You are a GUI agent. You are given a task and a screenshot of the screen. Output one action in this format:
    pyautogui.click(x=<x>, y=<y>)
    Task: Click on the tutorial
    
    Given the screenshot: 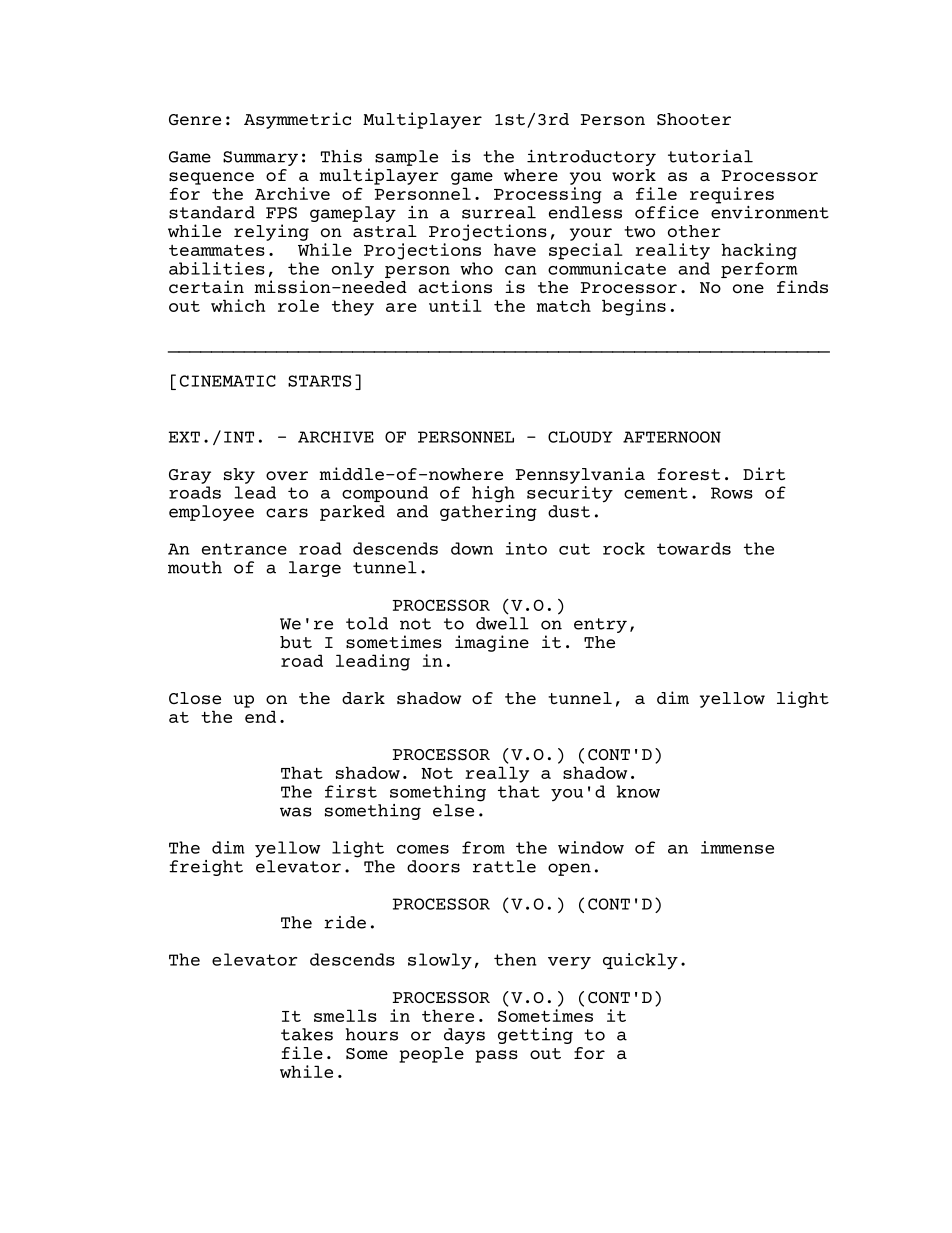 What is the action you would take?
    pyautogui.click(x=710, y=156)
